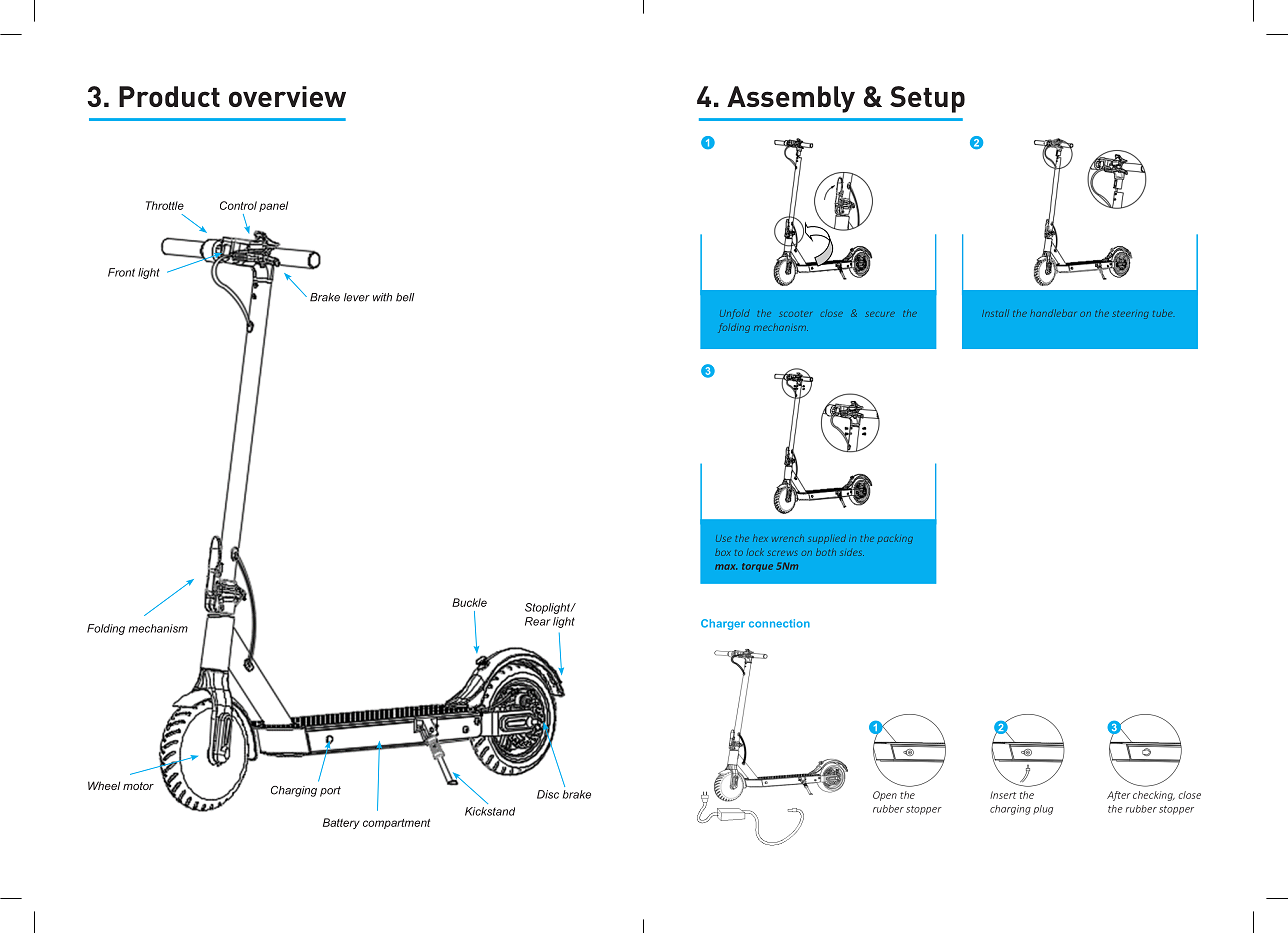 This screenshot has width=1288, height=933. Describe the element at coordinates (287, 96) in the screenshot. I see `overview` at that location.
